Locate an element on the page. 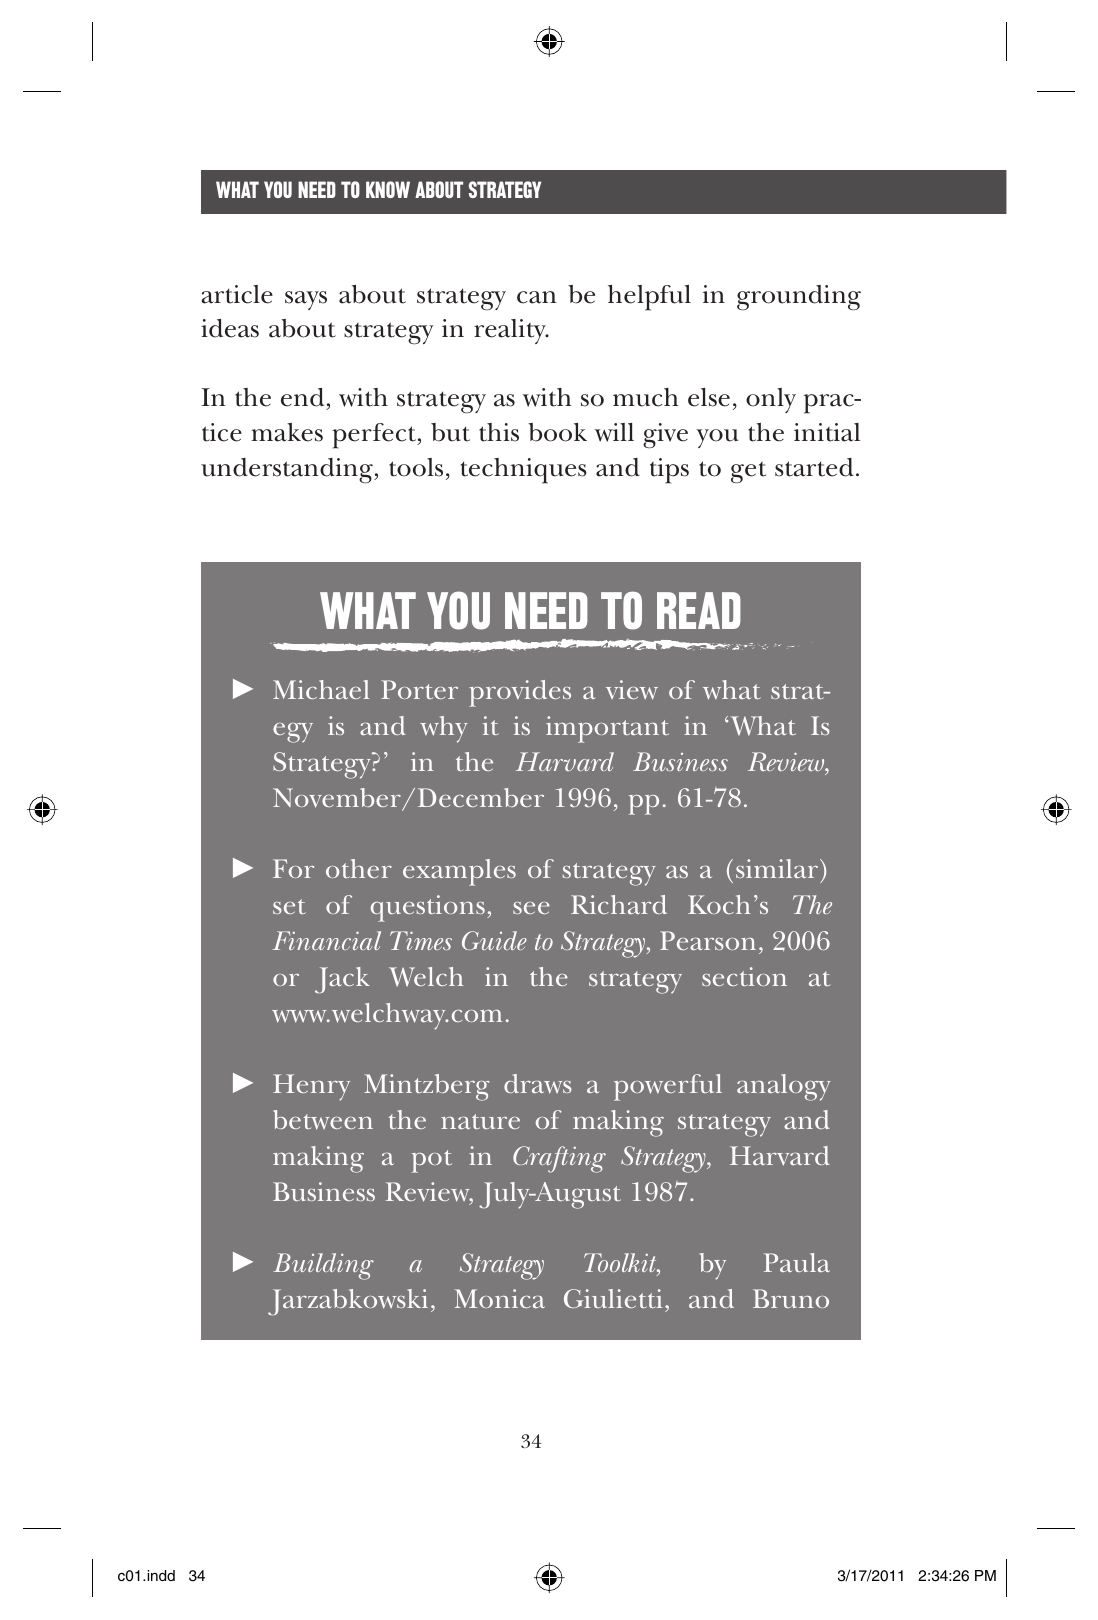 The width and height of the page is (1098, 1620). analogy is located at coordinates (784, 1087).
